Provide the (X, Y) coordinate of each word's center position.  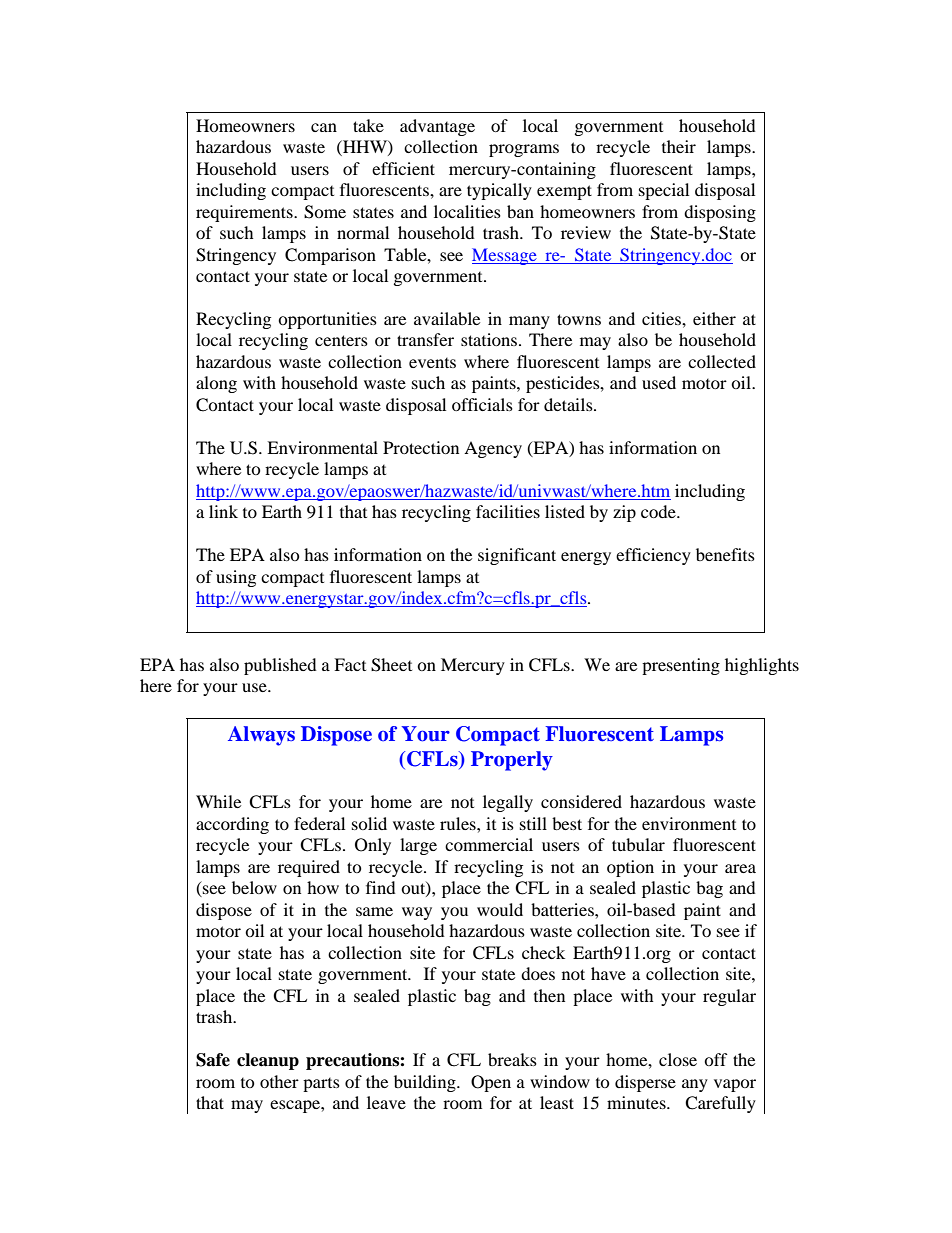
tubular (638, 844)
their (679, 146)
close (678, 1059)
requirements (245, 213)
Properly (512, 761)
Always (261, 736)
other (279, 1081)
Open (491, 1083)
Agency (493, 449)
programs (524, 150)
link (223, 511)
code (659, 511)
